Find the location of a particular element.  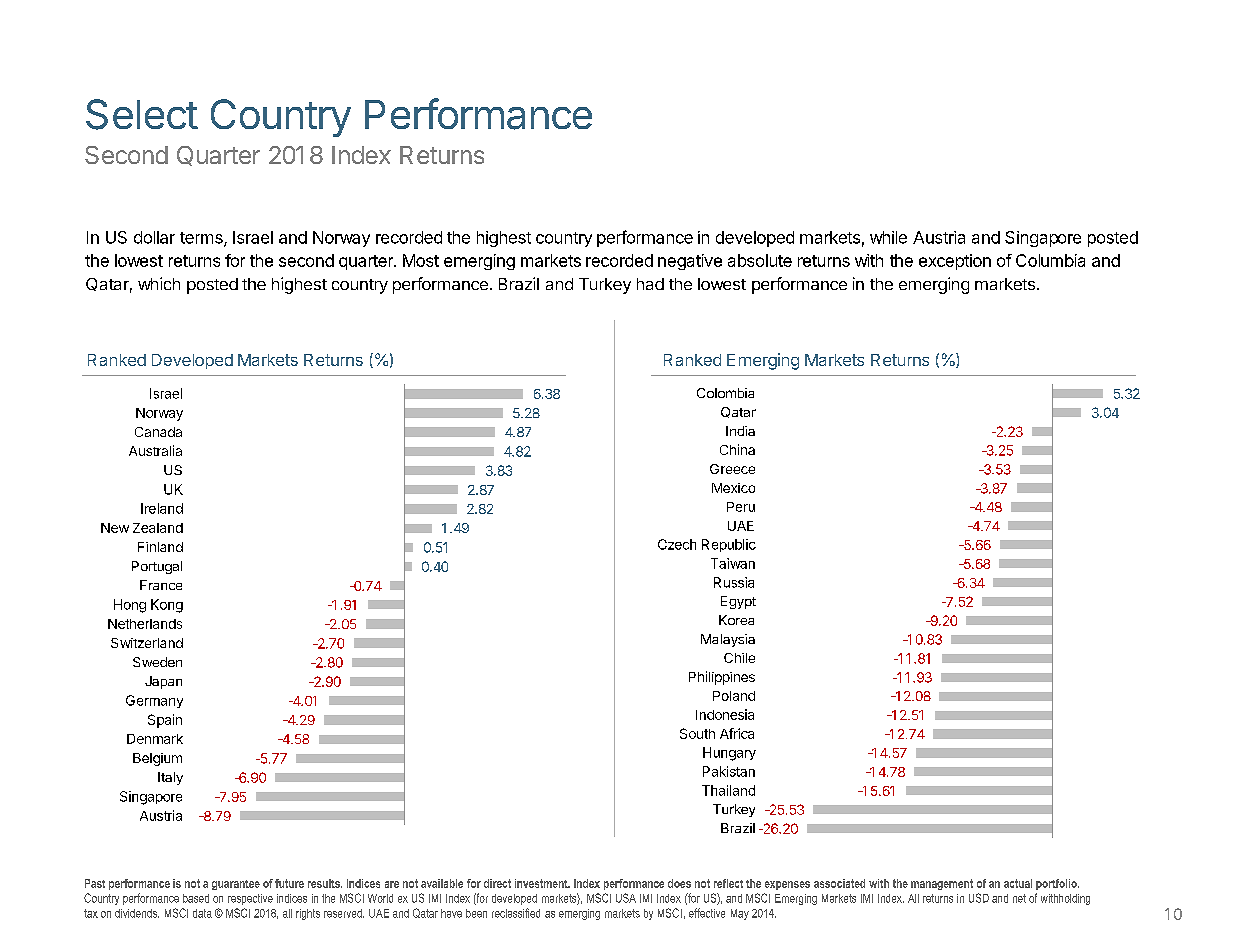

South is located at coordinates (697, 733).
